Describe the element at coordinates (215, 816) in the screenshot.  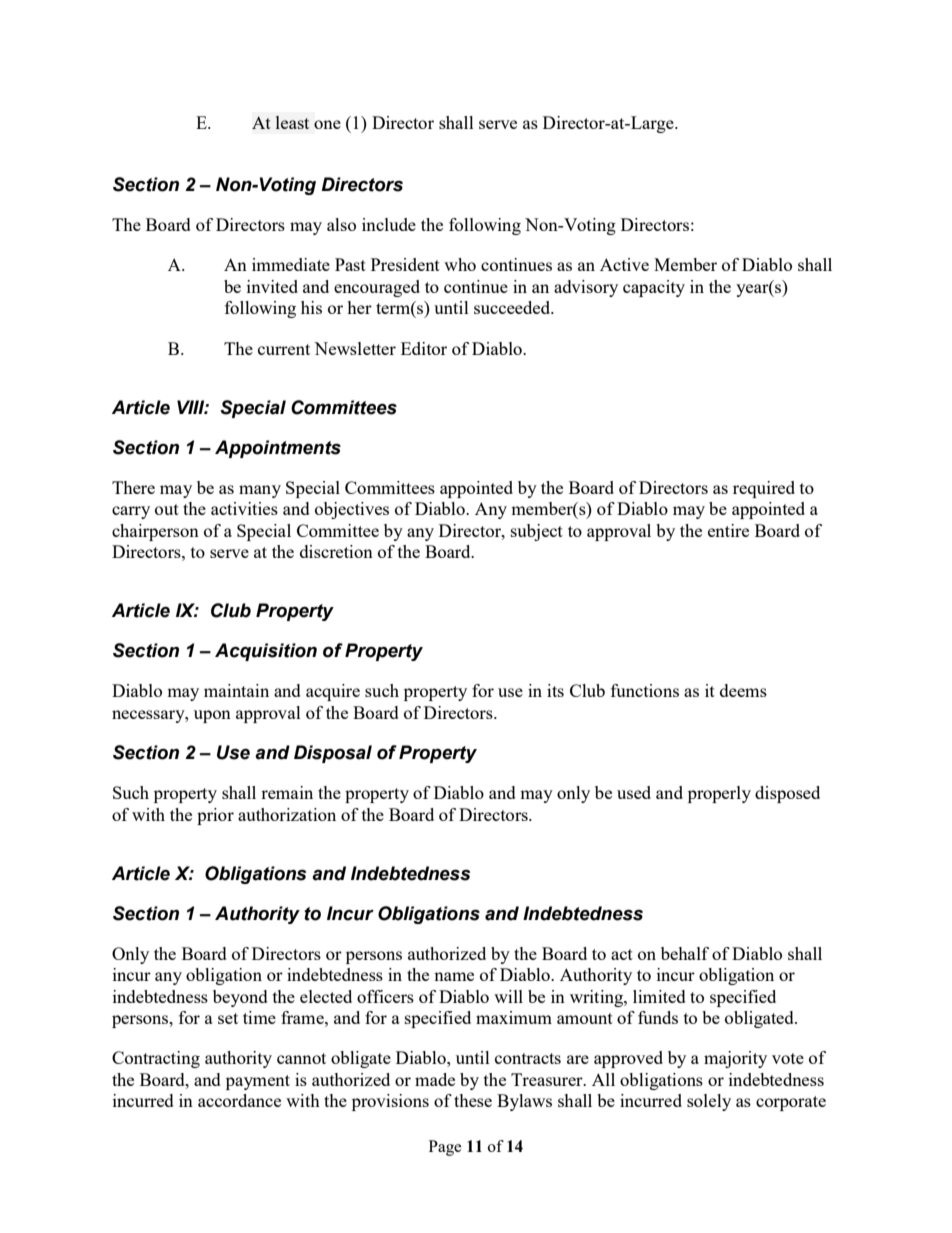
I see `prior` at that location.
